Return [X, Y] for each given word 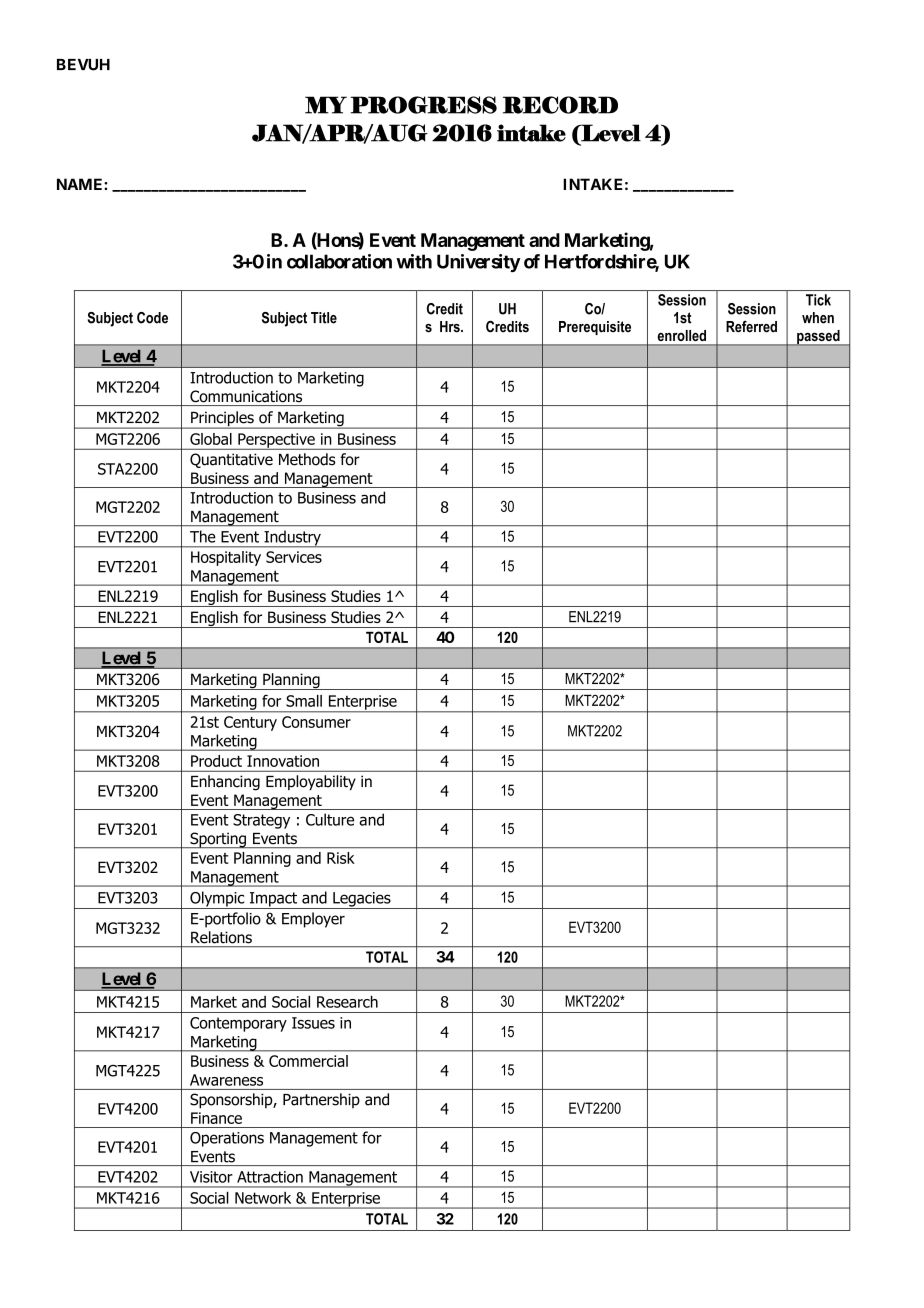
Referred [751, 327]
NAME [81, 184]
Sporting [218, 840]
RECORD [560, 105]
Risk [341, 858]
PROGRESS [423, 105]
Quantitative [231, 460]
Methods [307, 459]
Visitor [211, 1177]
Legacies [362, 900]
